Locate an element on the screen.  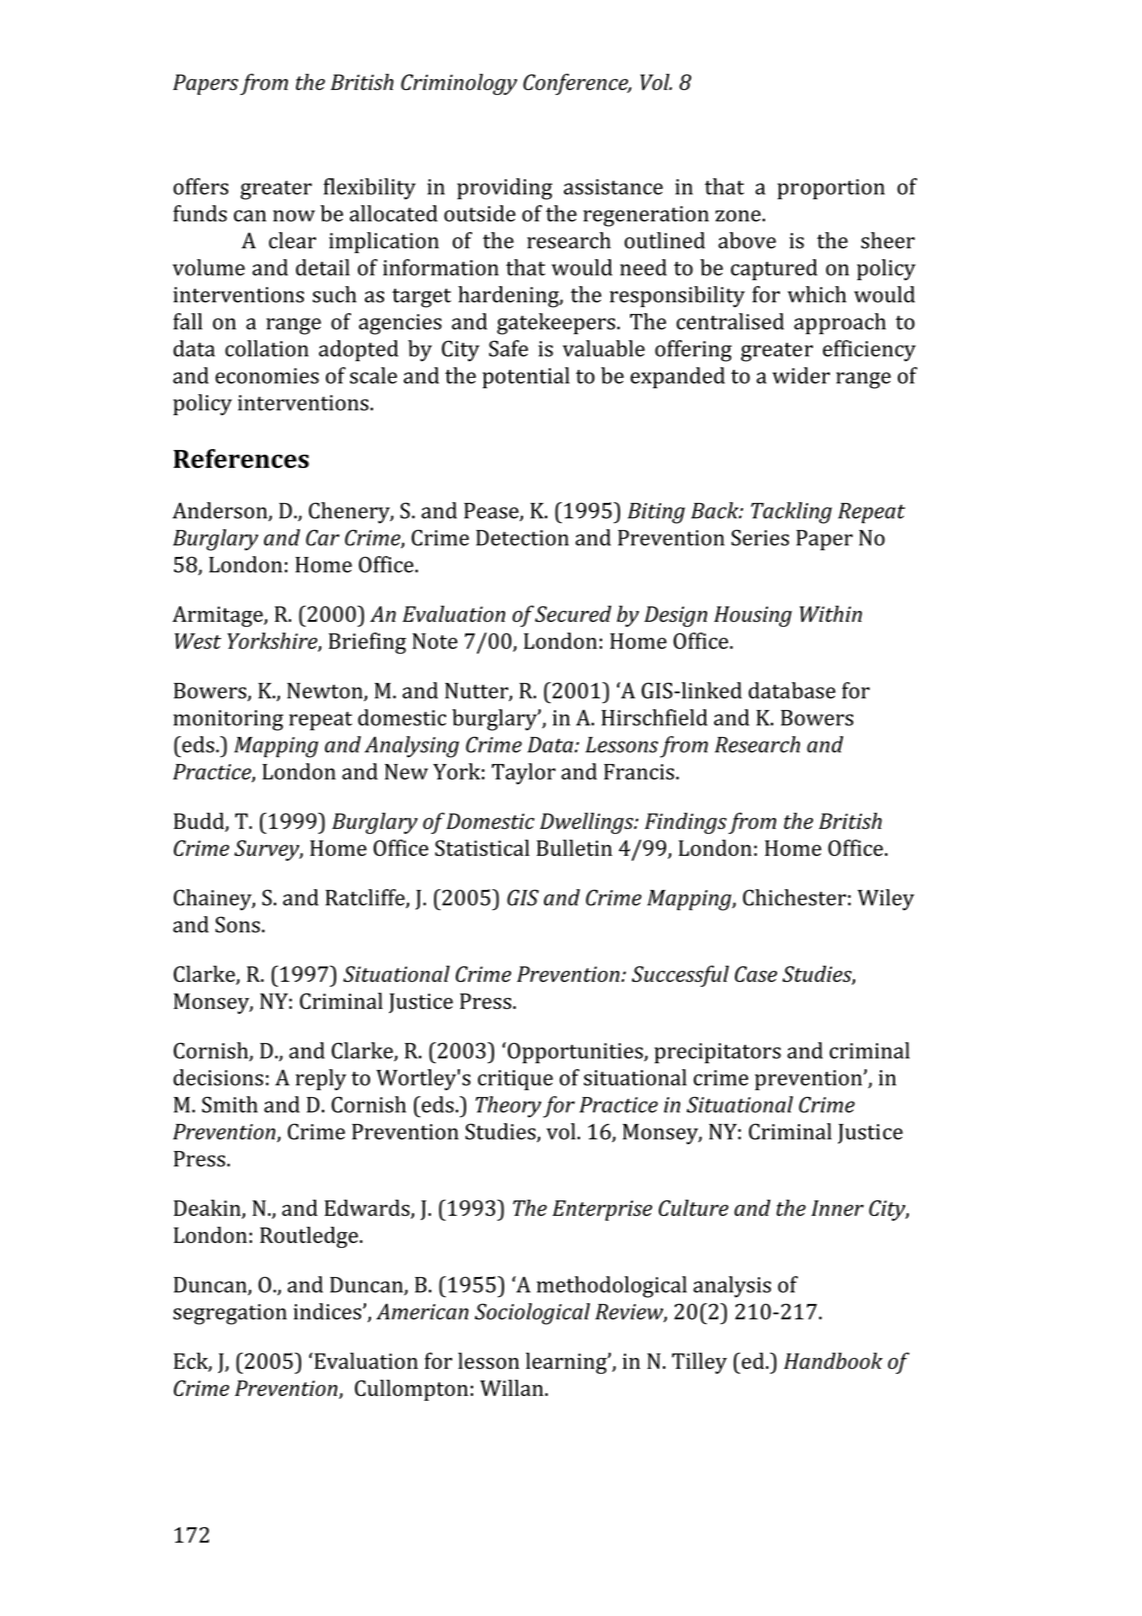
potential is located at coordinates (526, 378).
